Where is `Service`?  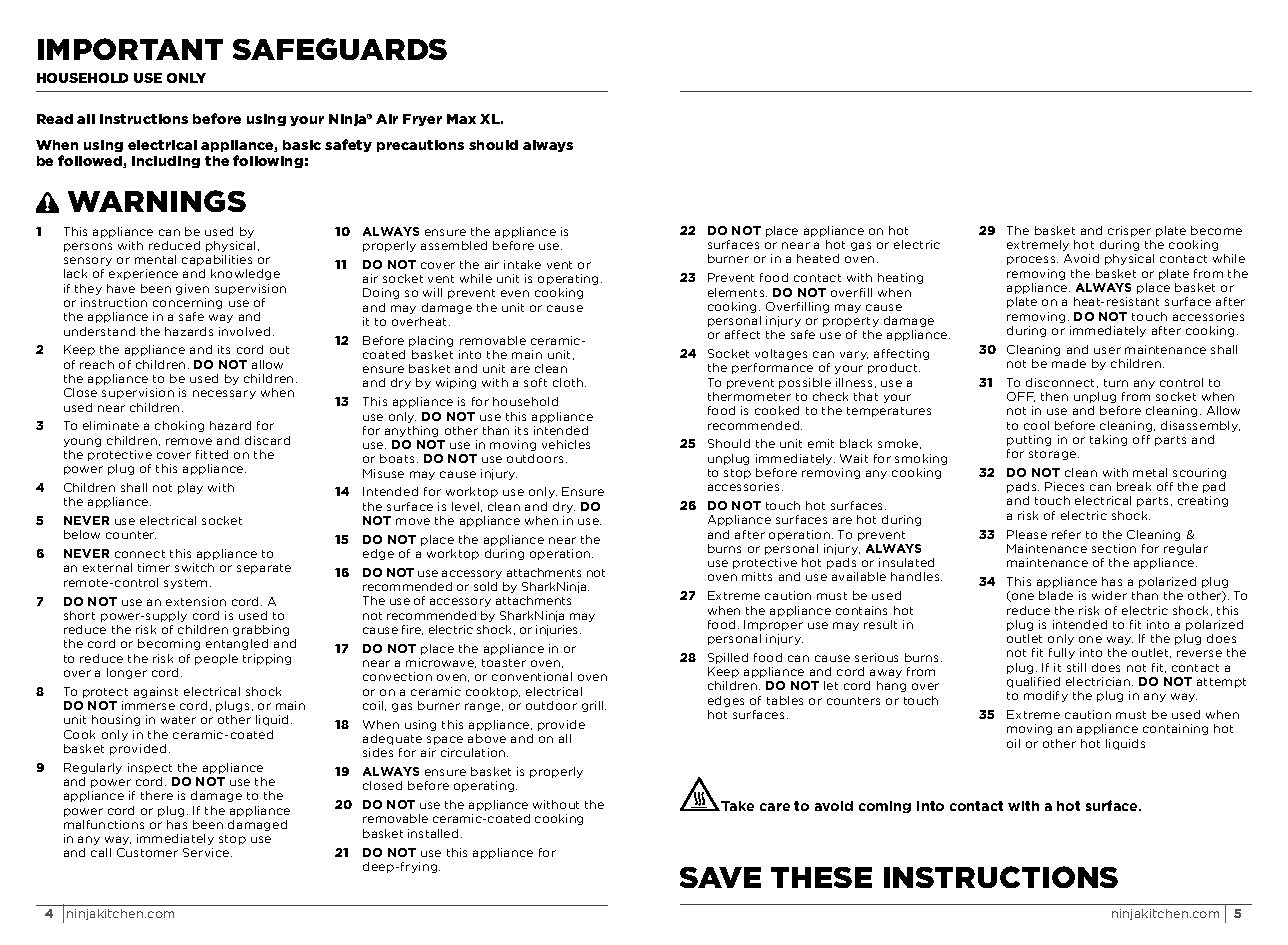
Service is located at coordinates (207, 852).
